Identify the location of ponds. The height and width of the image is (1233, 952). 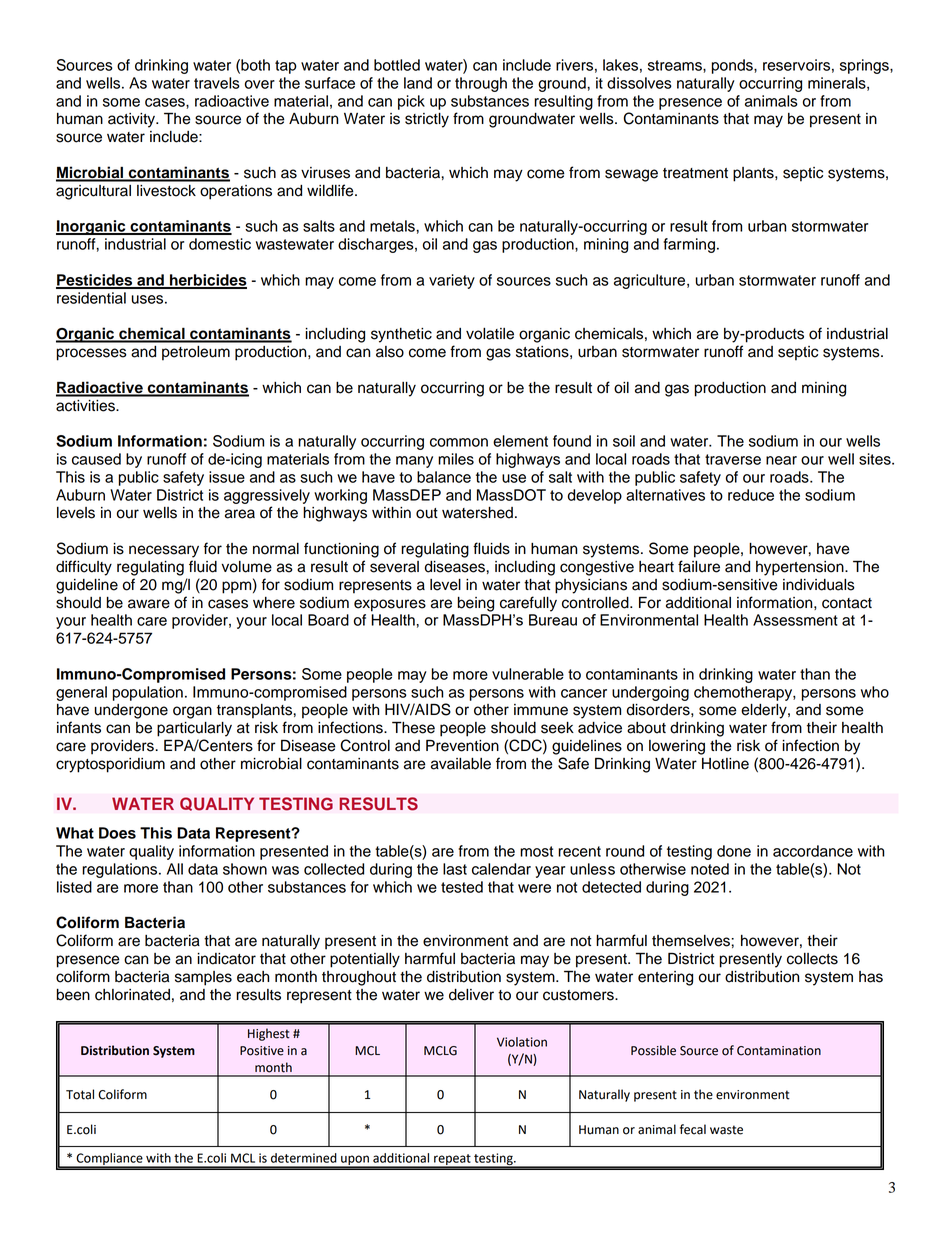
(733, 66).
